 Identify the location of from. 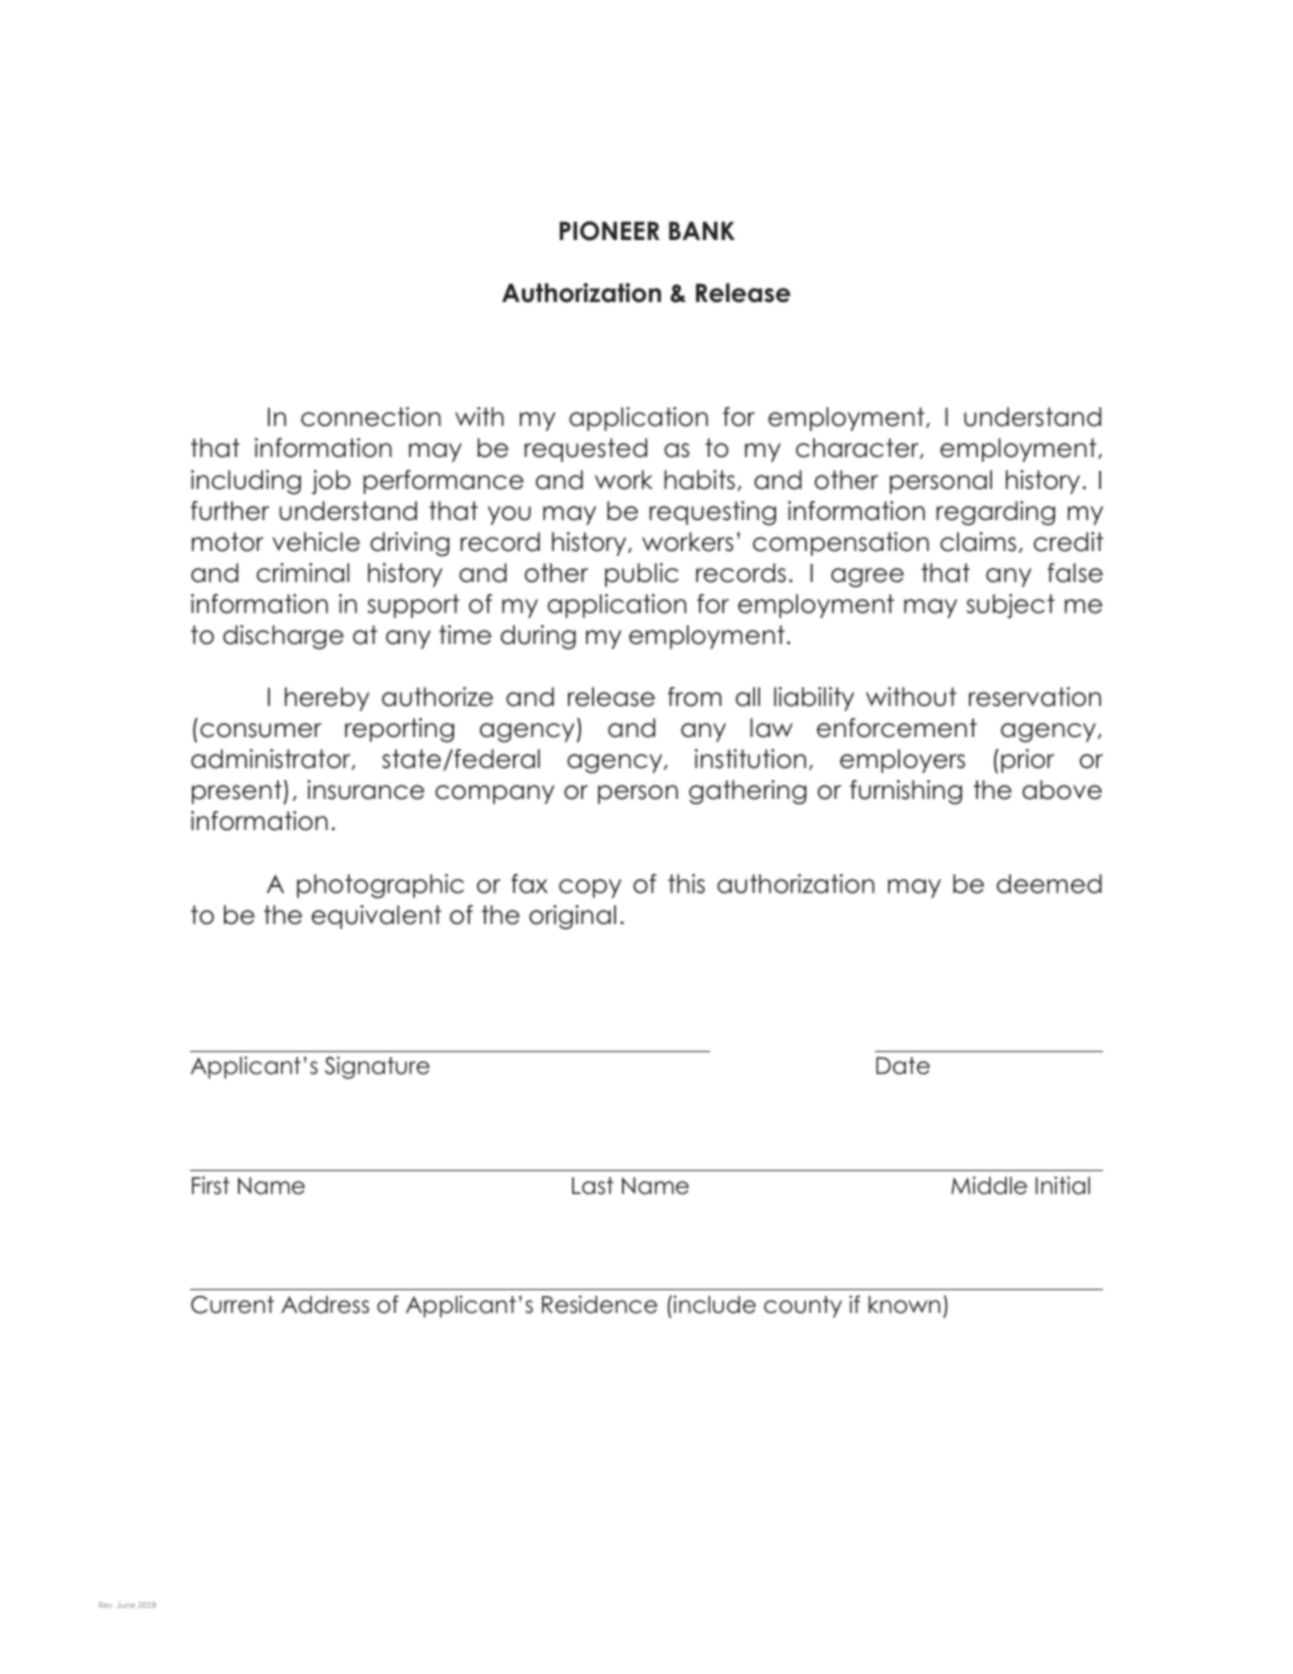
(695, 697).
